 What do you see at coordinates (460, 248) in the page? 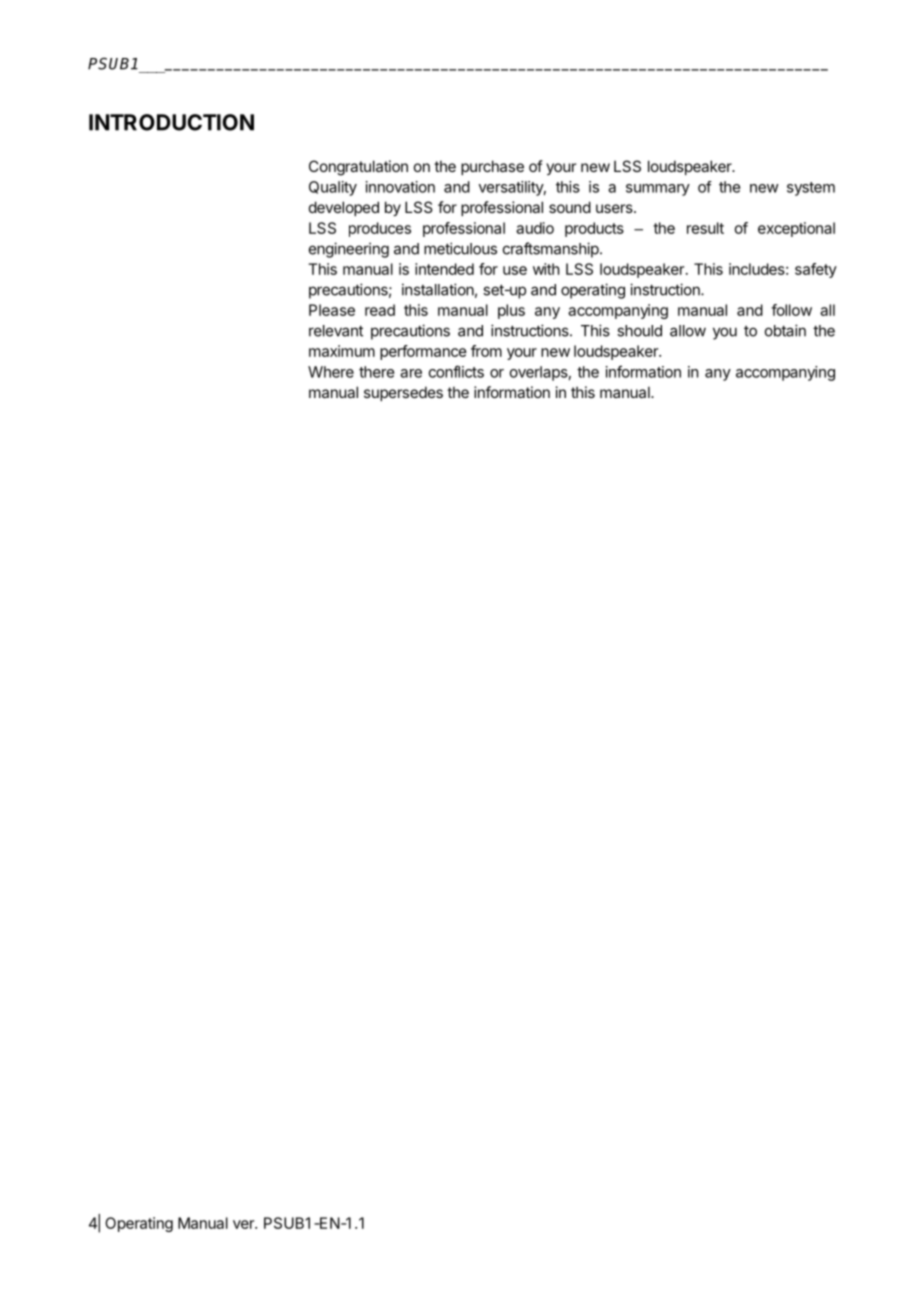
I see `meticulous` at bounding box center [460, 248].
